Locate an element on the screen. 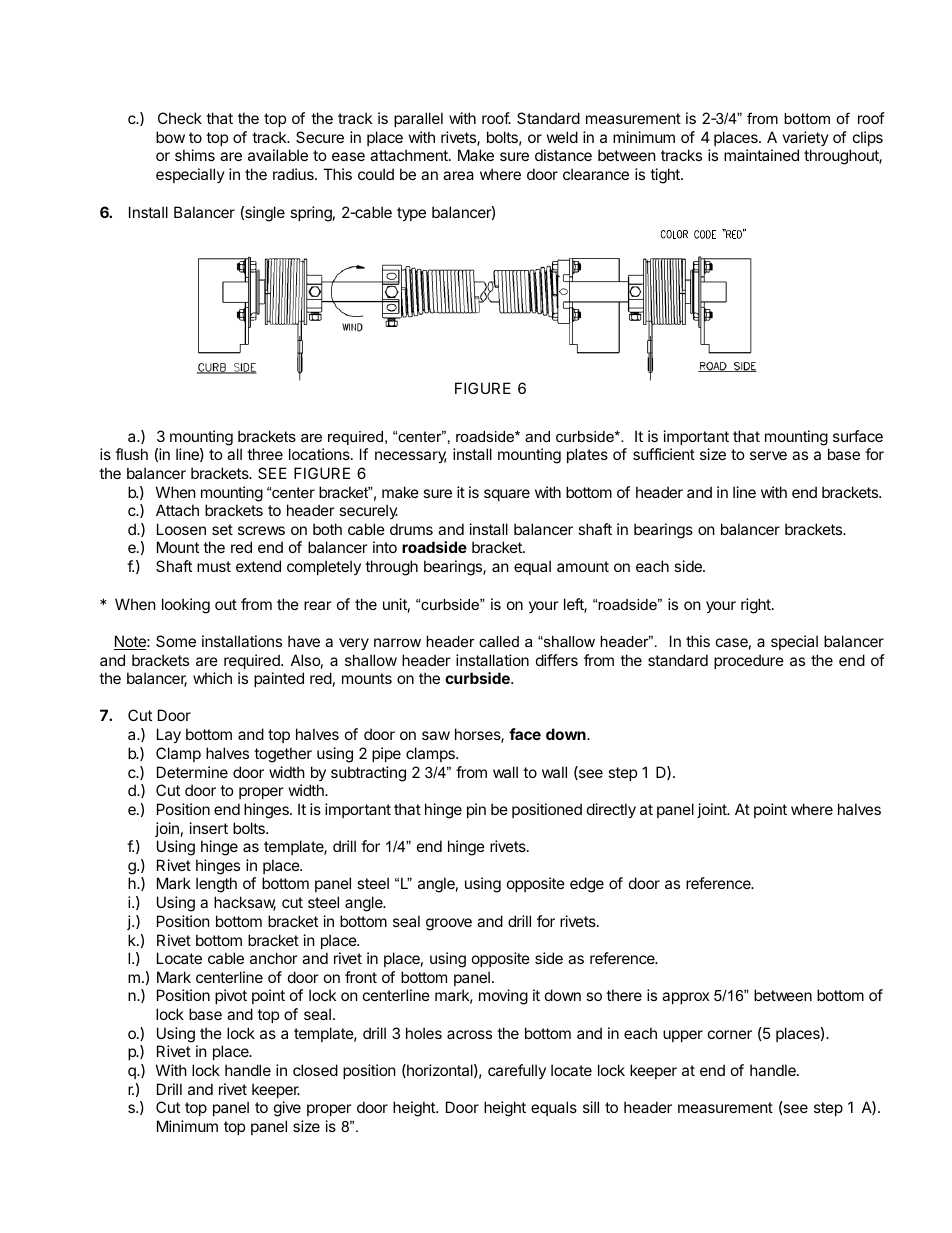  pin is located at coordinates (476, 810).
